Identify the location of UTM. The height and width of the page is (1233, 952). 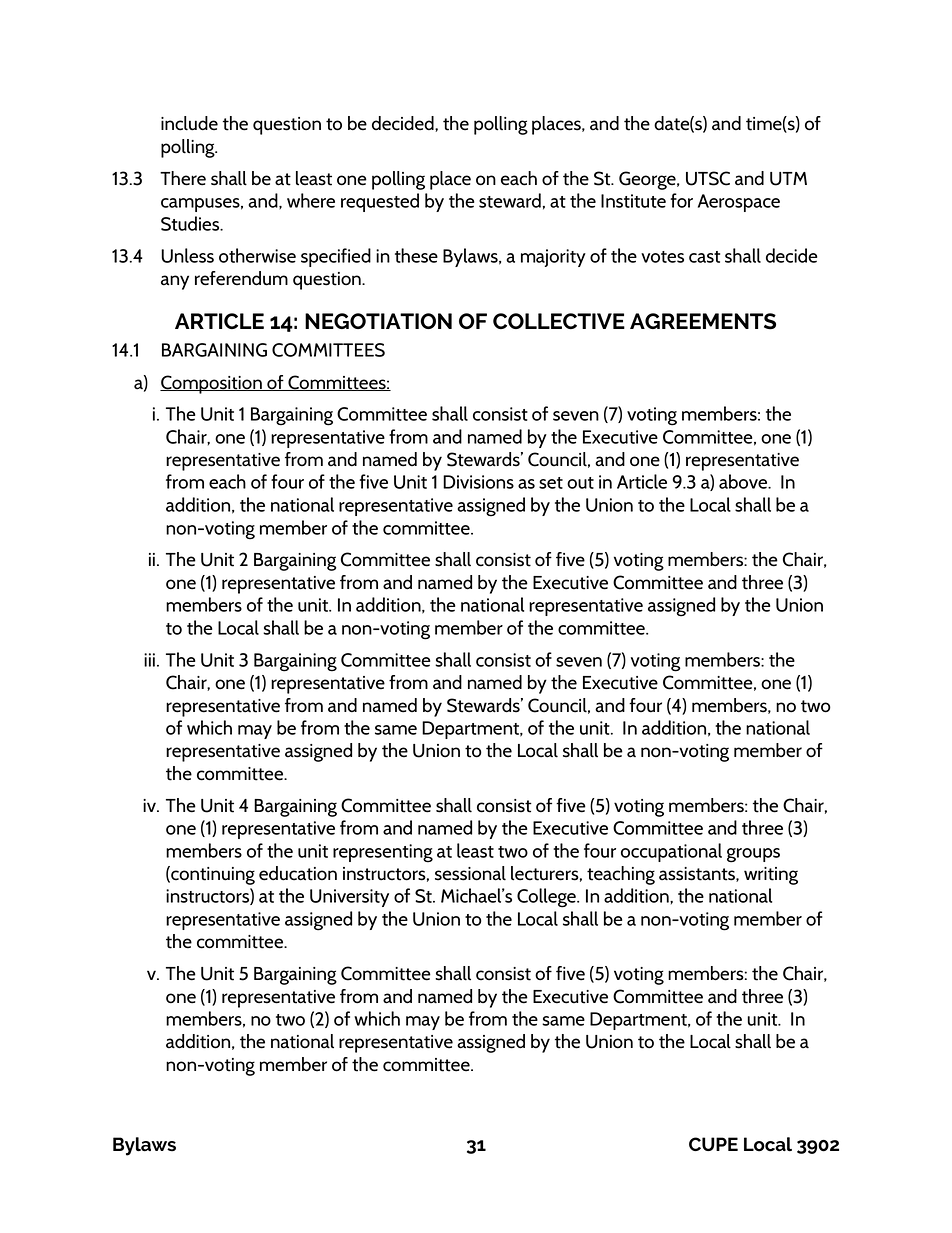
(788, 179).
